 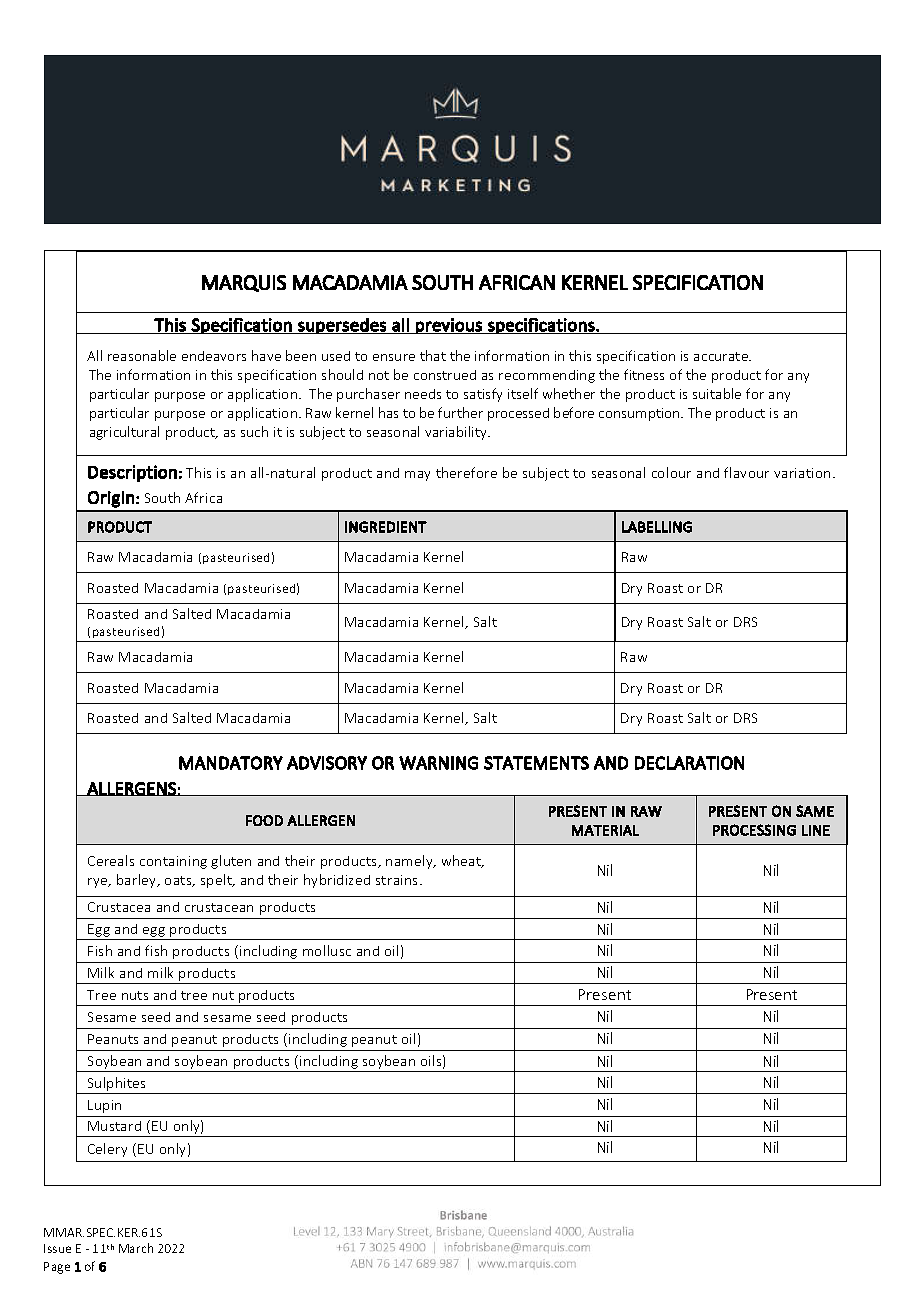 What do you see at coordinates (57, 1248) in the image?
I see `Issue` at bounding box center [57, 1248].
